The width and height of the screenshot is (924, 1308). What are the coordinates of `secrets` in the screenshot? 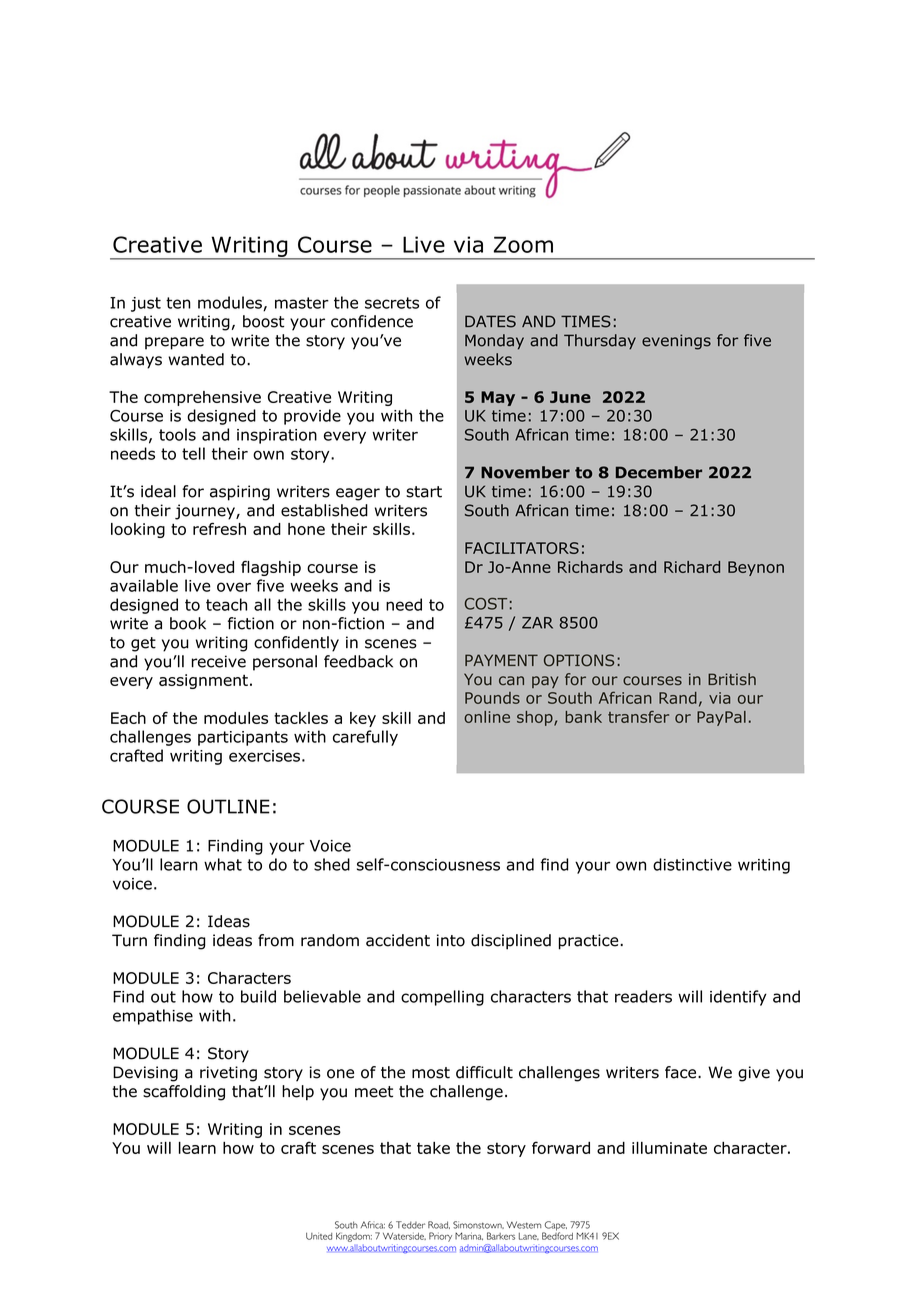 It's located at (392, 303).
